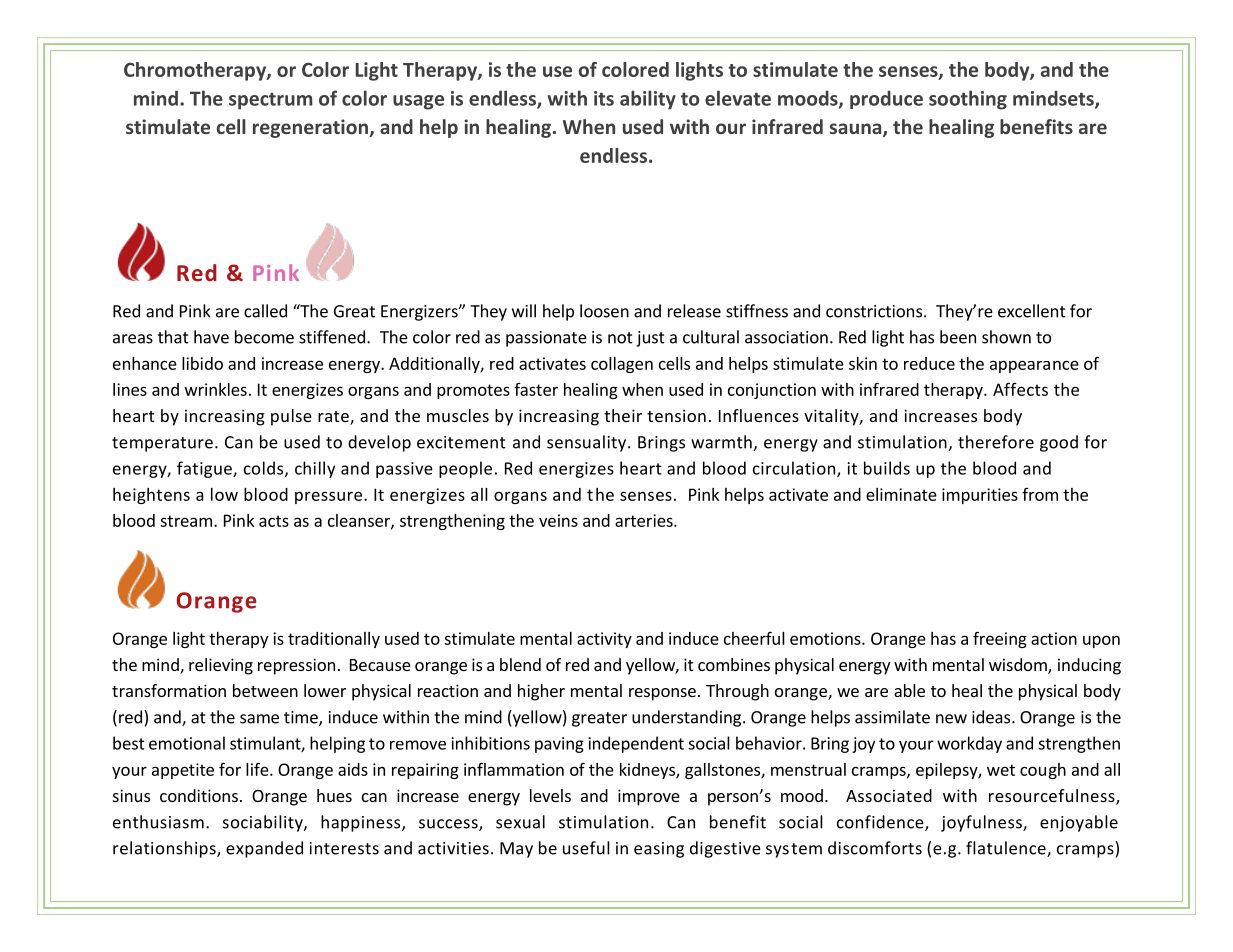 The image size is (1233, 952). Describe the element at coordinates (202, 363) in the screenshot. I see `libido` at that location.
